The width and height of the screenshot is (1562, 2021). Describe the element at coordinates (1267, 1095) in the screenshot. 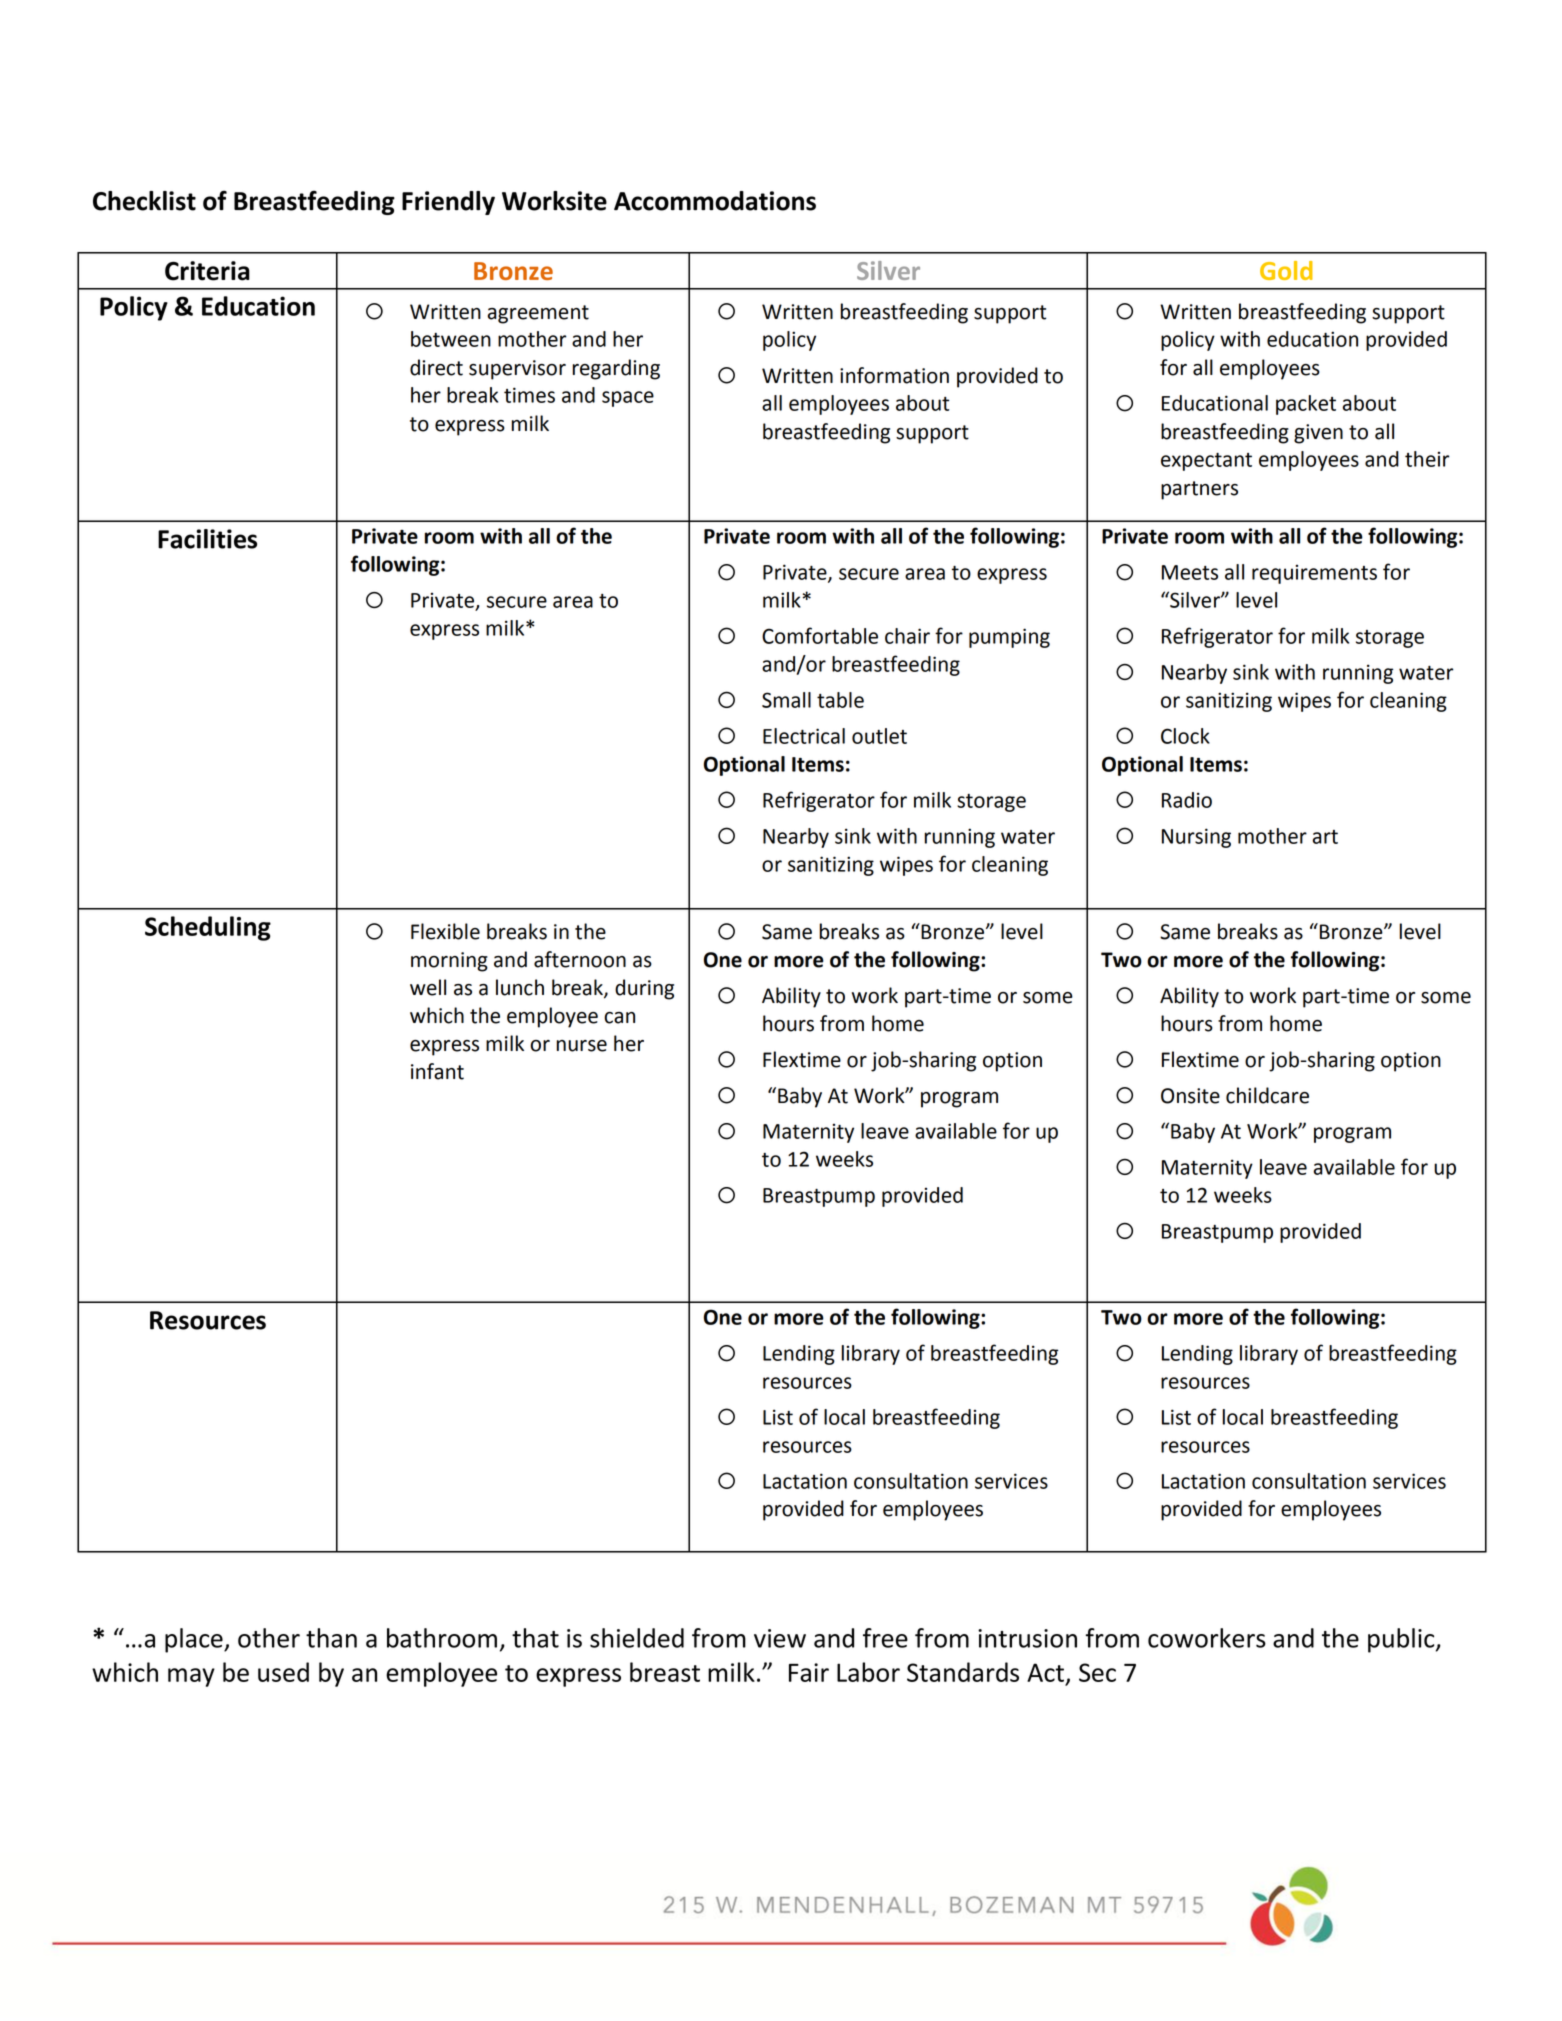

I see `childcare` at that location.
